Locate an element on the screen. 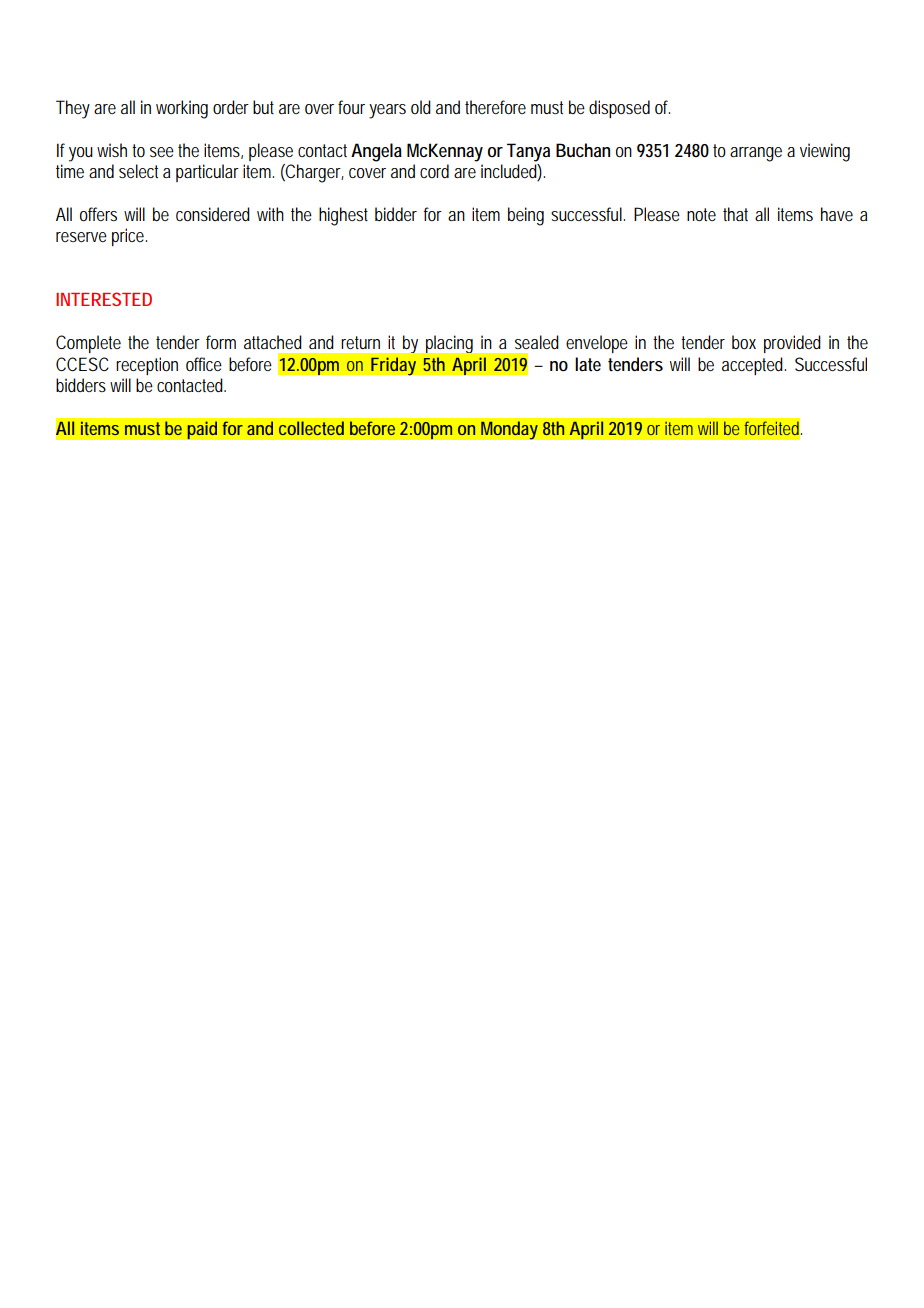 The height and width of the screenshot is (1308, 924). price is located at coordinates (129, 237).
